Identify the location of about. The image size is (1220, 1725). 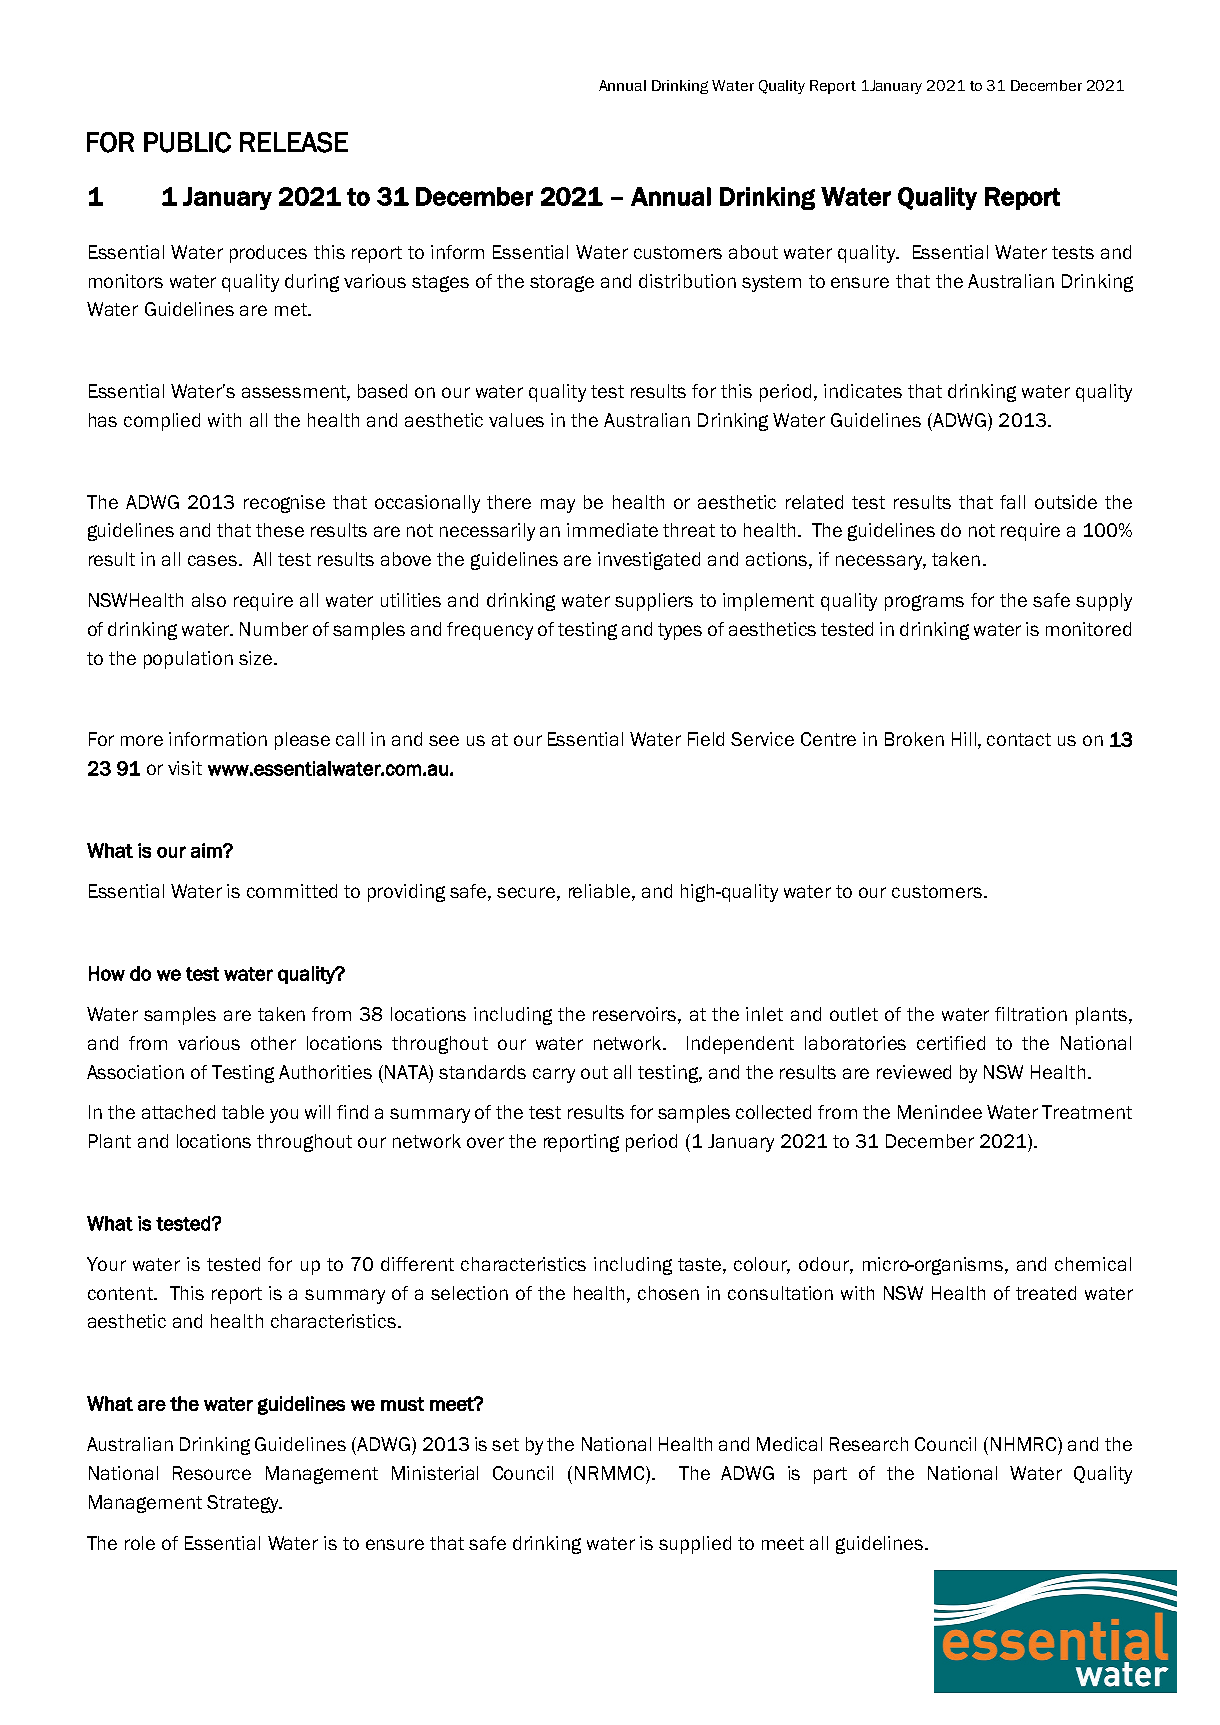
(753, 252).
